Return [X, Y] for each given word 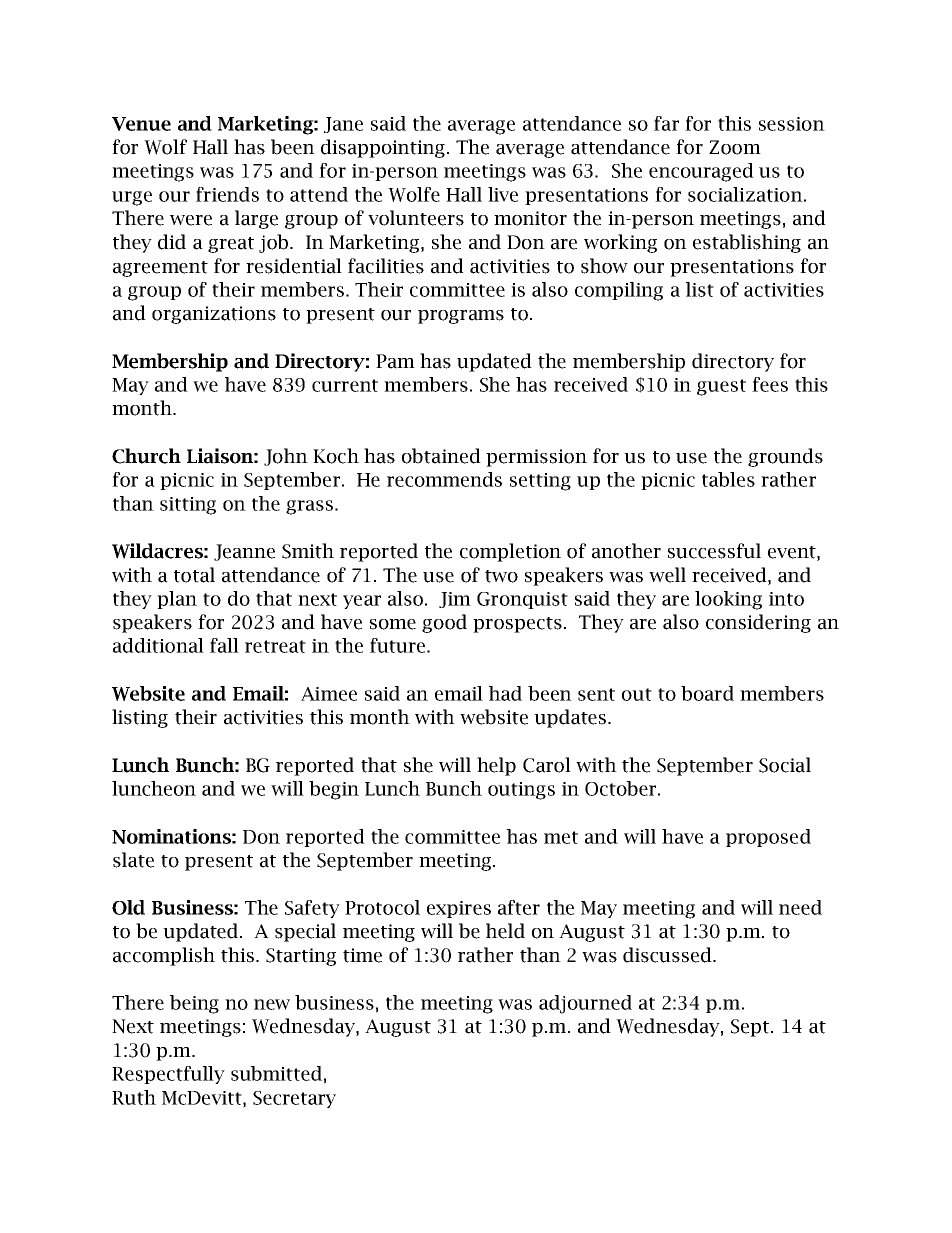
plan [177, 600]
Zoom [735, 147]
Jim [455, 600]
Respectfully [168, 1075]
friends [227, 194]
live [503, 194]
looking [728, 600]
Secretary [294, 1099]
